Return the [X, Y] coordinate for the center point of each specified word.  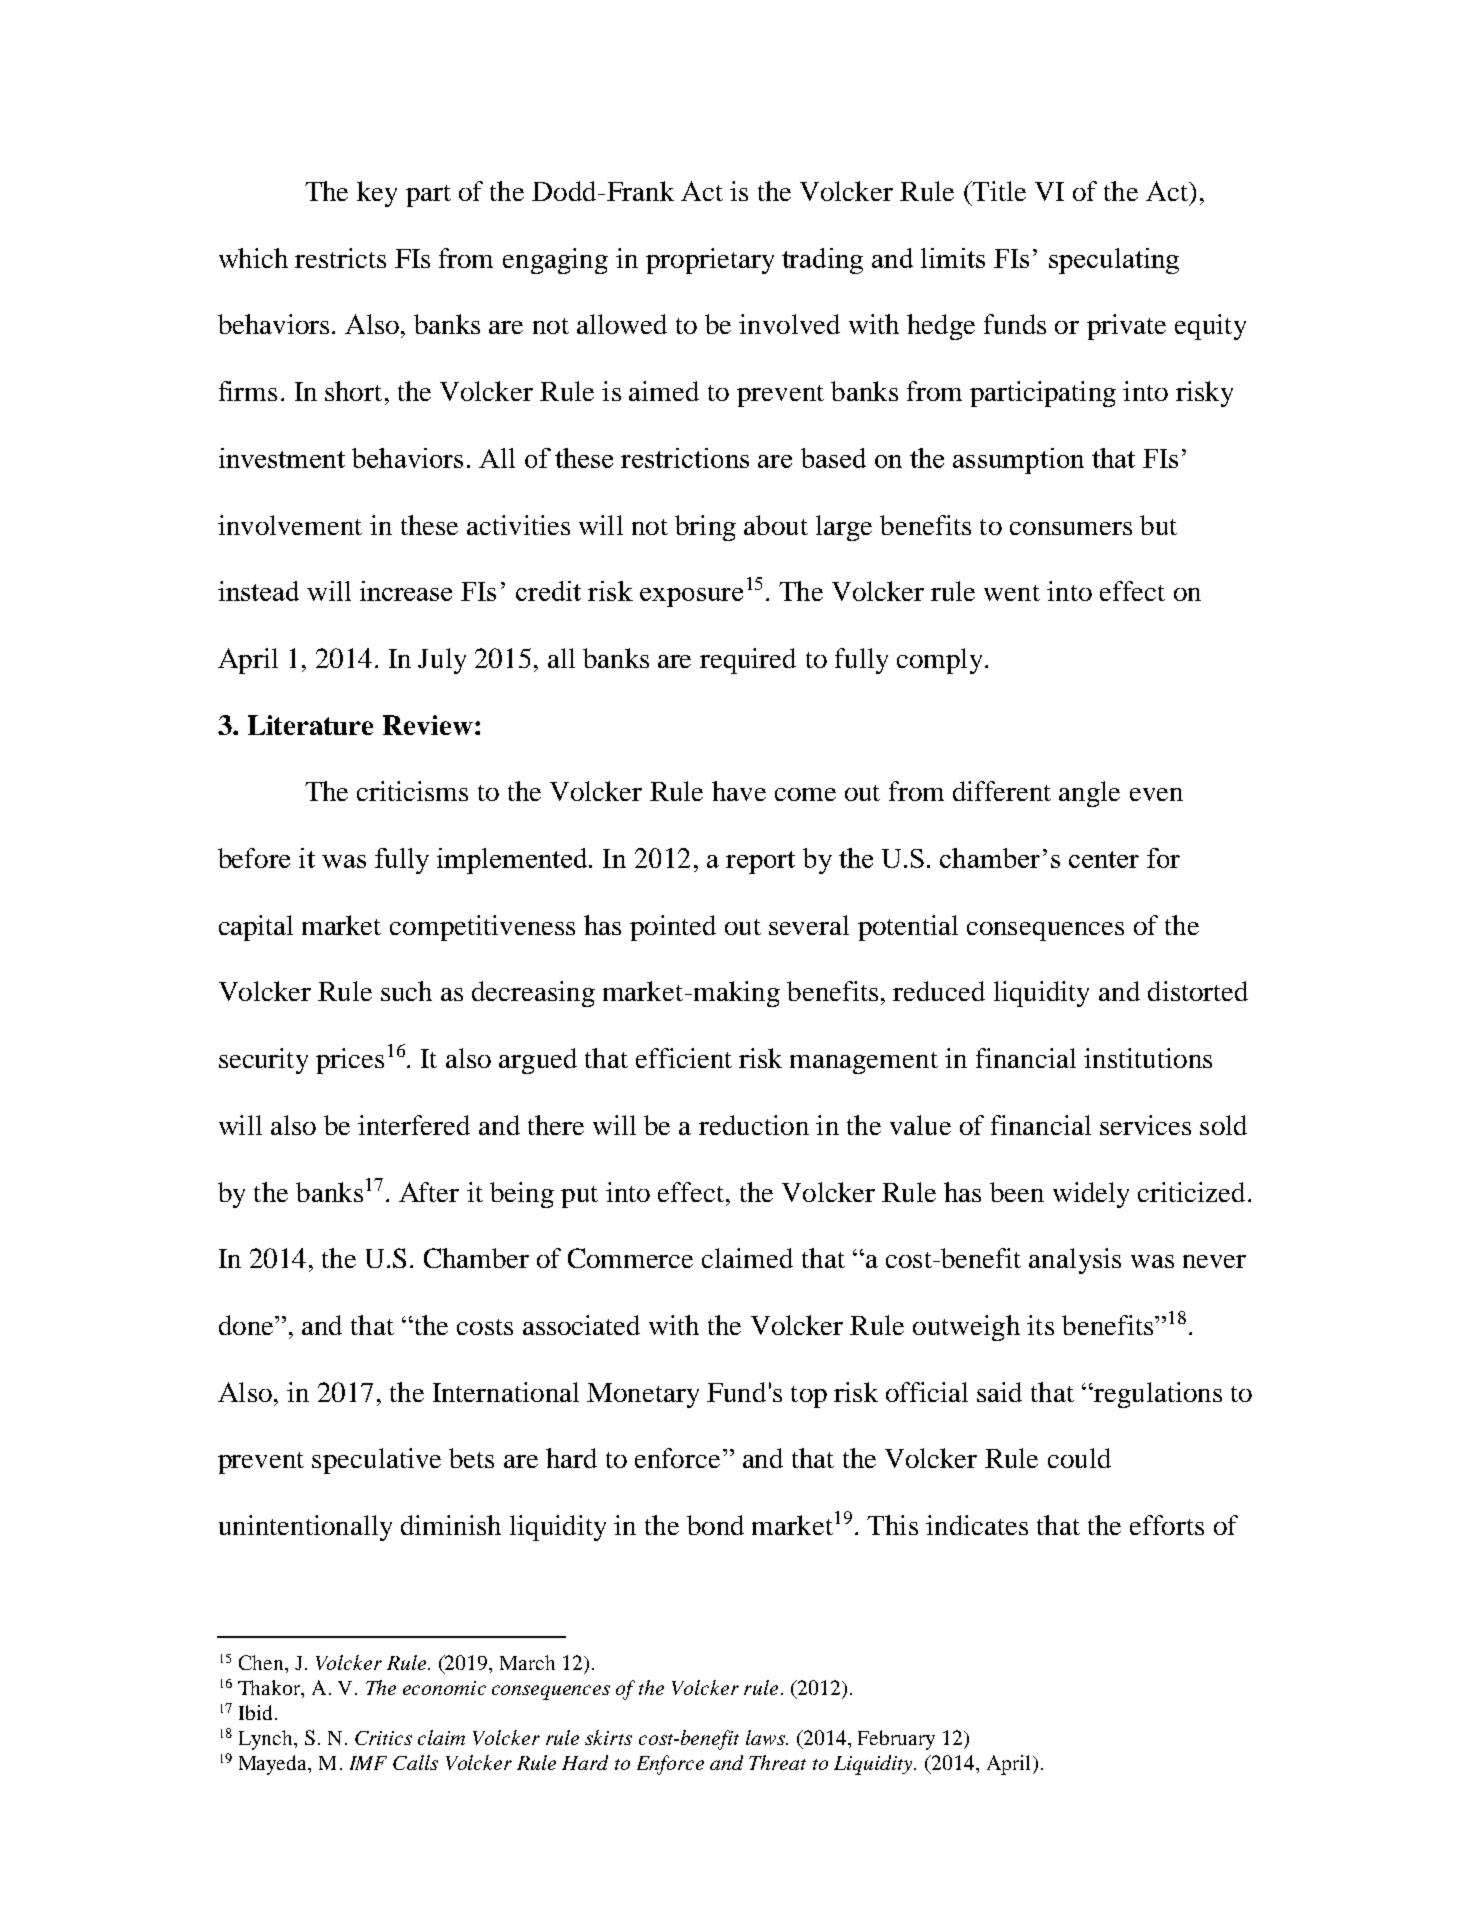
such [406, 991]
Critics [383, 1738]
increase [406, 591]
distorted [1198, 991]
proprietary [710, 261]
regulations [1157, 1395]
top [809, 1397]
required [748, 661]
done [247, 1325]
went [1012, 593]
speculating [1114, 261]
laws [766, 1737]
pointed [673, 928]
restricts [340, 258]
